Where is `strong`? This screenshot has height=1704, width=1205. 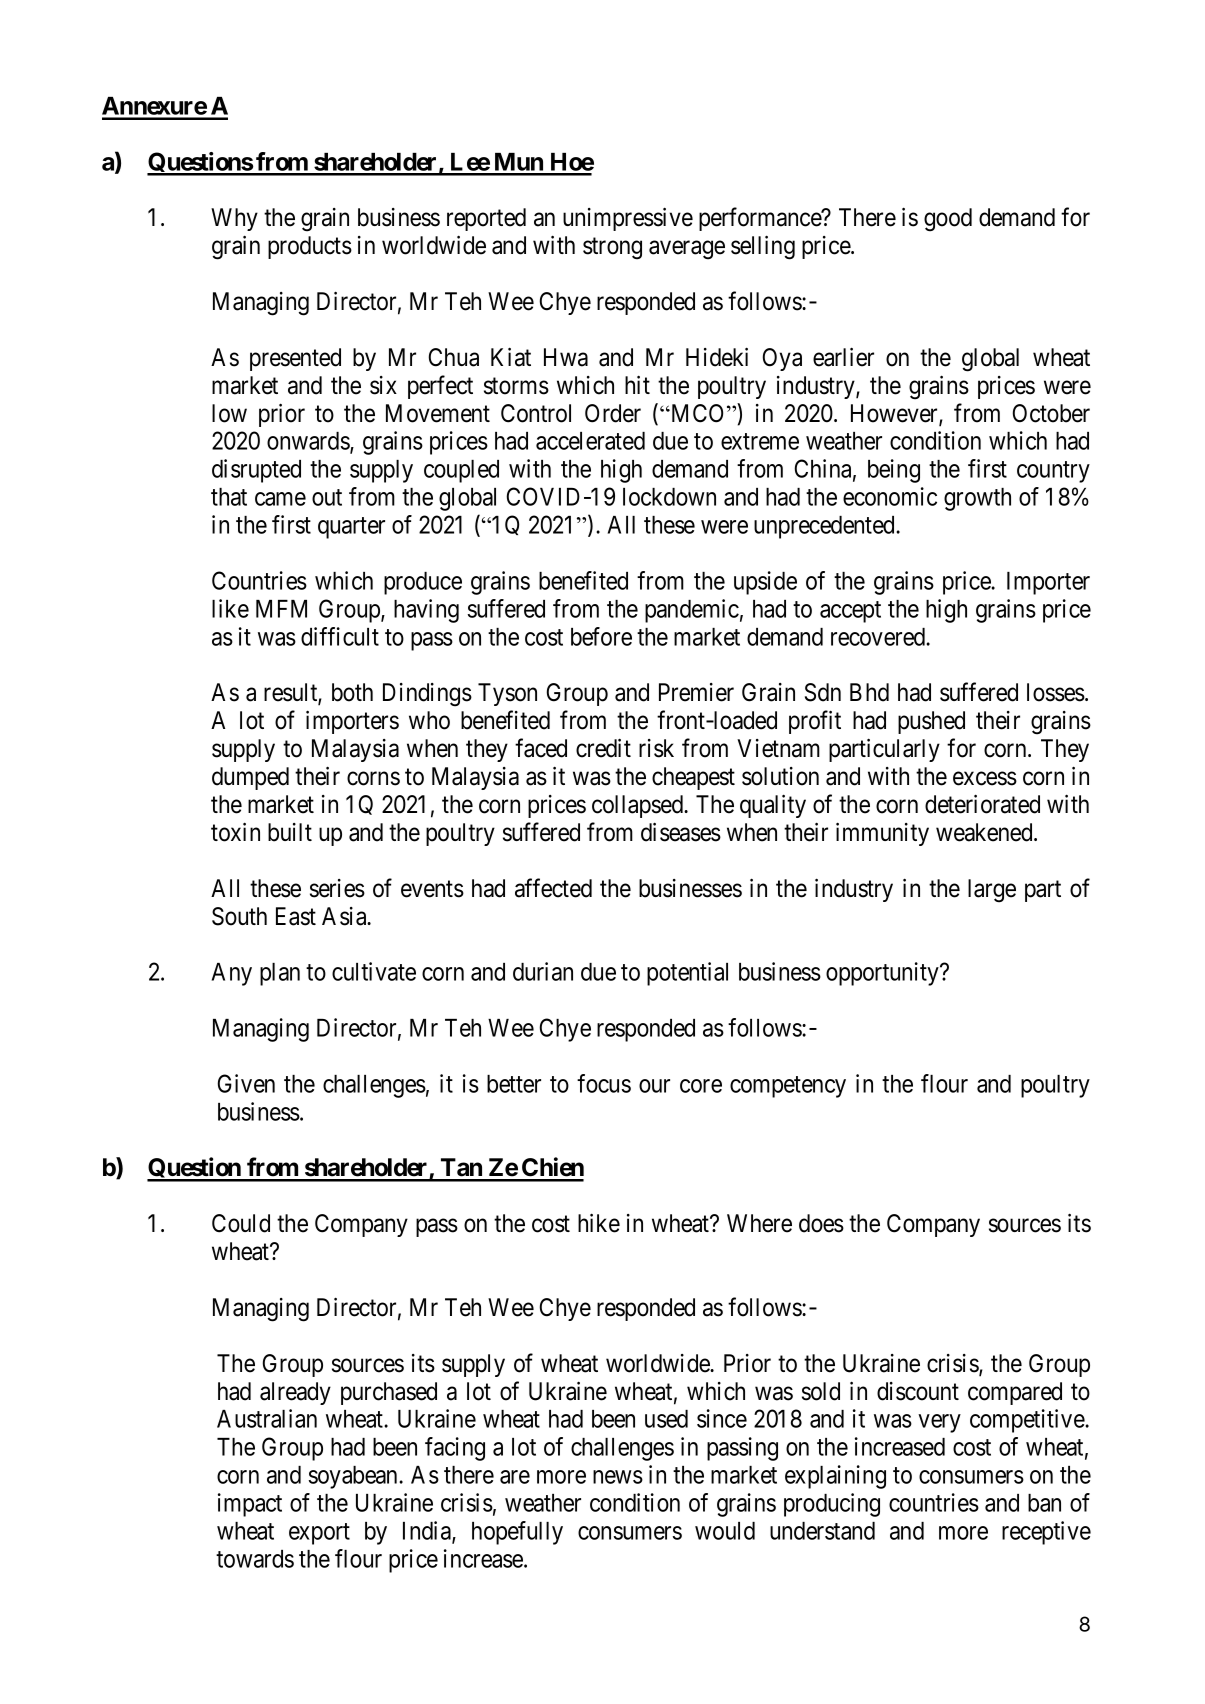 strong is located at coordinates (612, 249).
